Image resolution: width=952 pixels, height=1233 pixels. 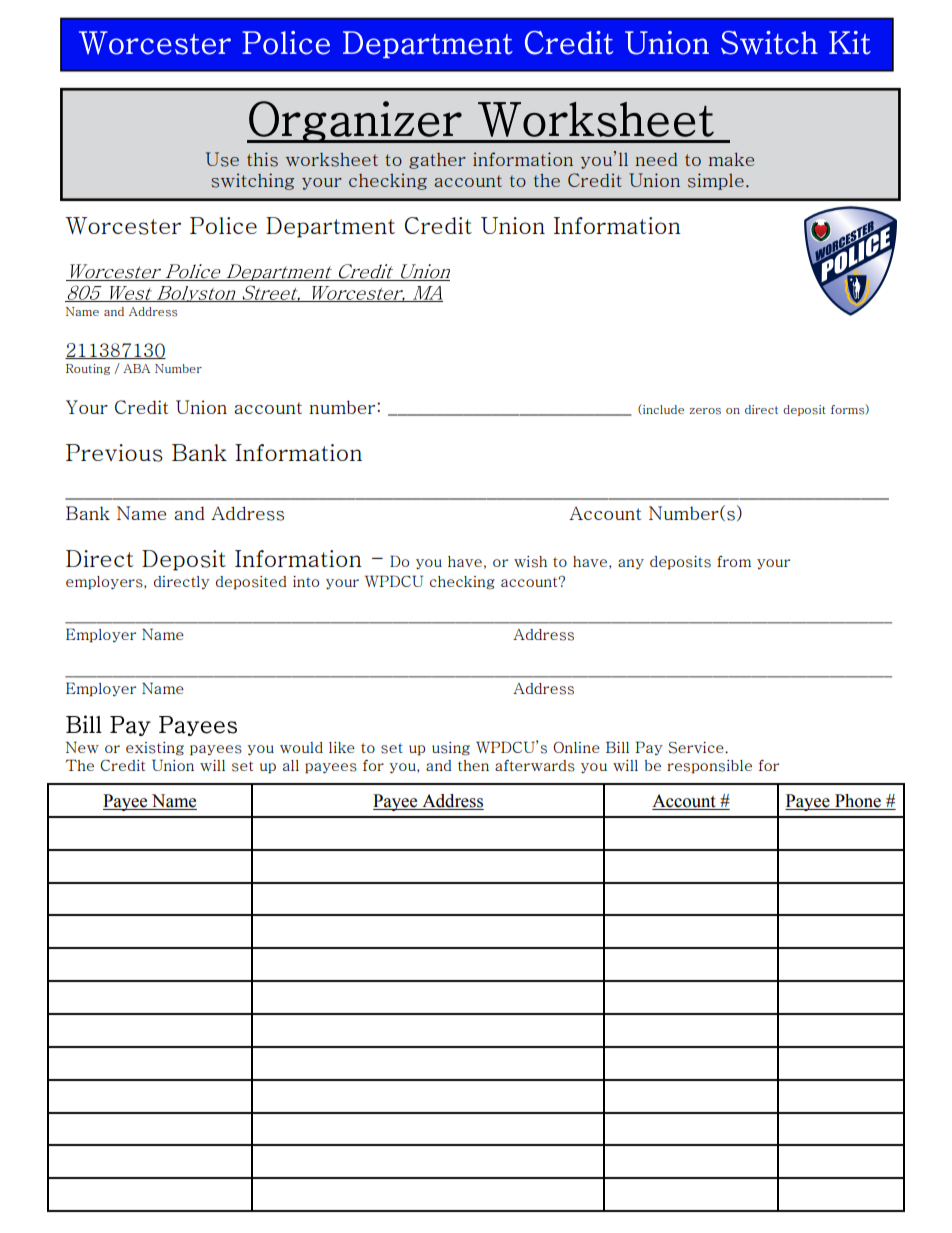 What do you see at coordinates (114, 453) in the screenshot?
I see `Previous` at bounding box center [114, 453].
